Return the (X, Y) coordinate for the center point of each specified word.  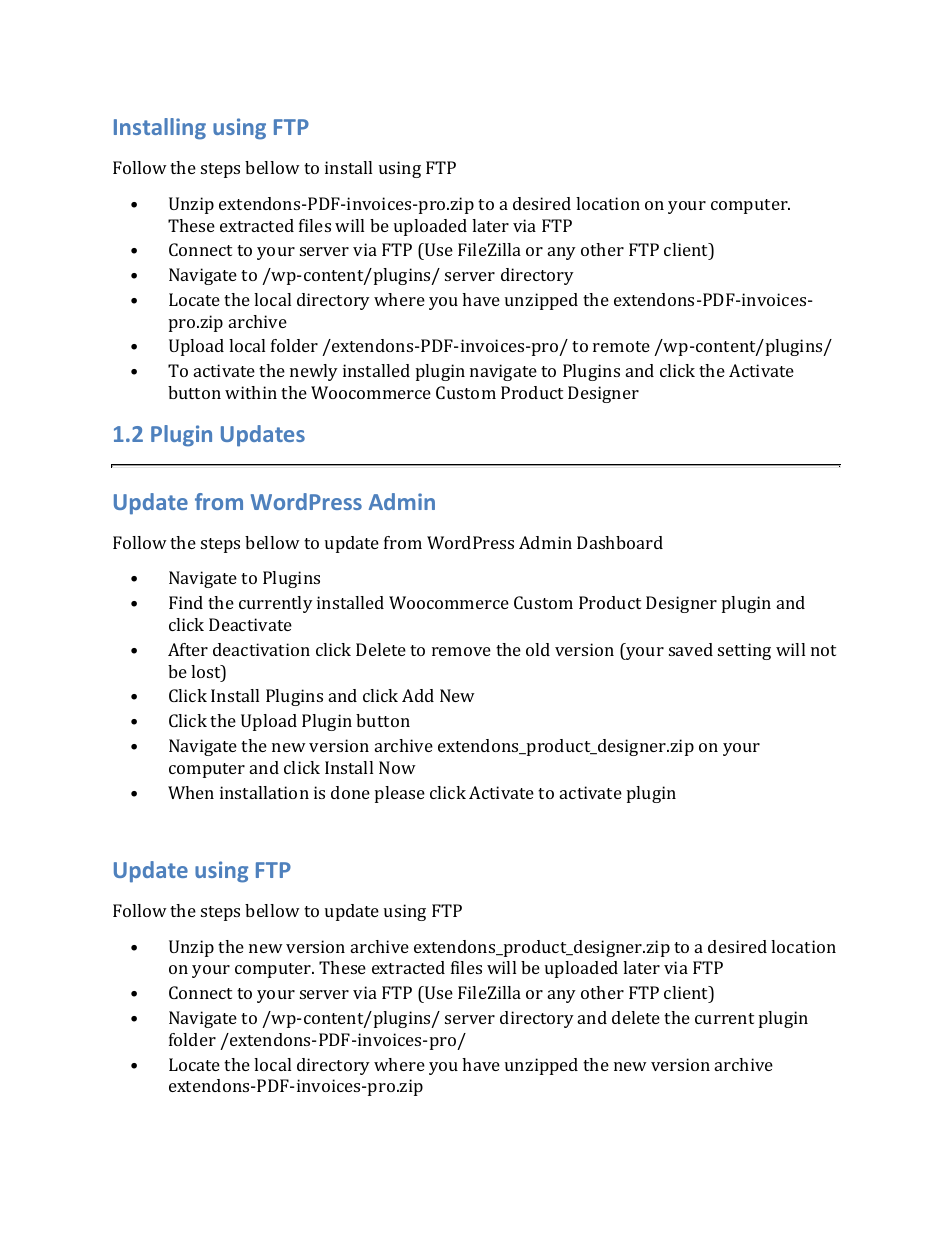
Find (186, 602)
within (251, 392)
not (823, 650)
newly (314, 372)
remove (461, 651)
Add (418, 695)
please (400, 794)
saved (691, 649)
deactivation (261, 649)
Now (397, 767)
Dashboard (620, 542)
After (188, 649)
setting (744, 651)
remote (621, 346)
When (191, 792)
